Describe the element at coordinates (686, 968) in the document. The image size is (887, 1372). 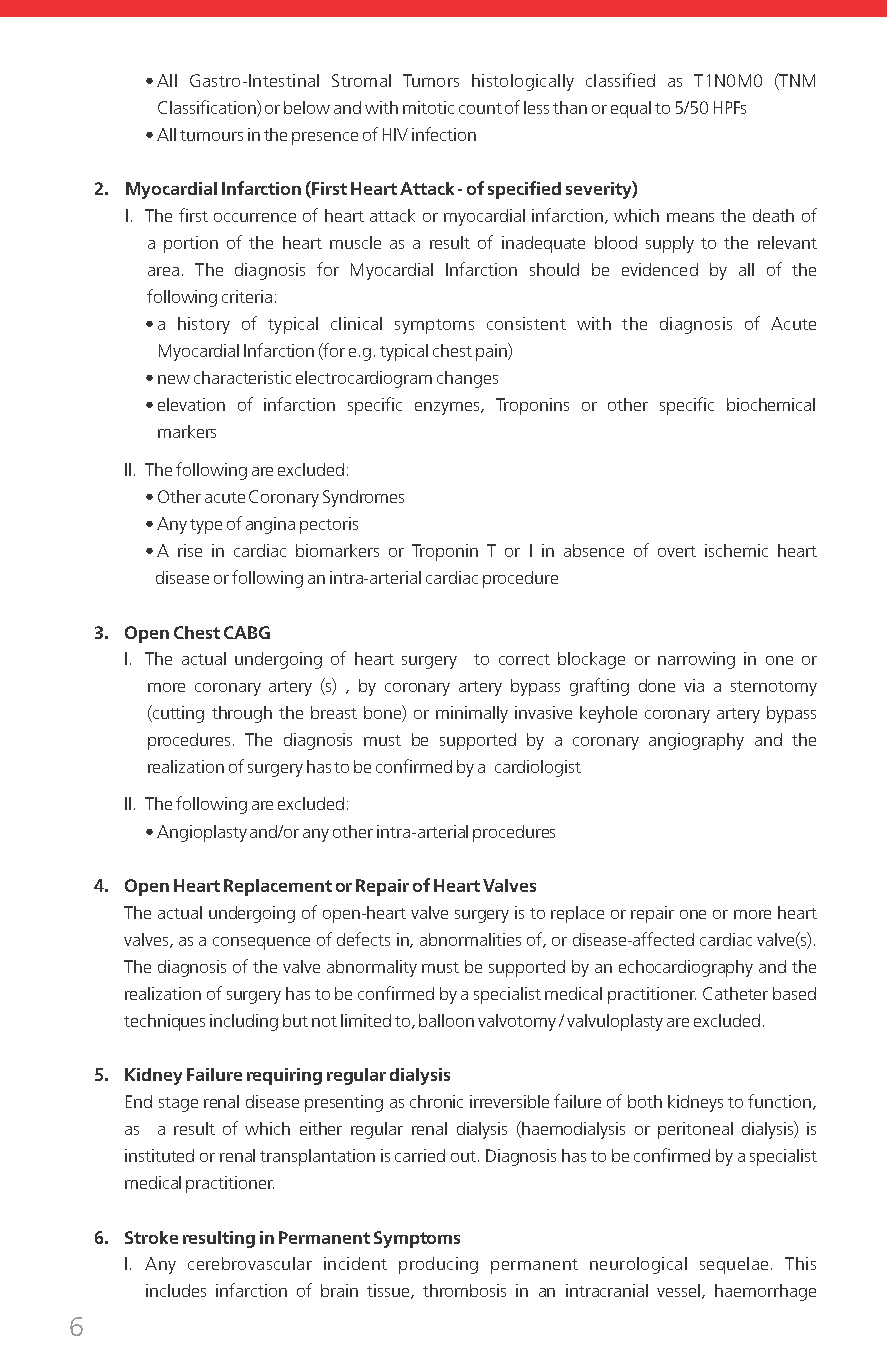
I see `echocardiography` at that location.
